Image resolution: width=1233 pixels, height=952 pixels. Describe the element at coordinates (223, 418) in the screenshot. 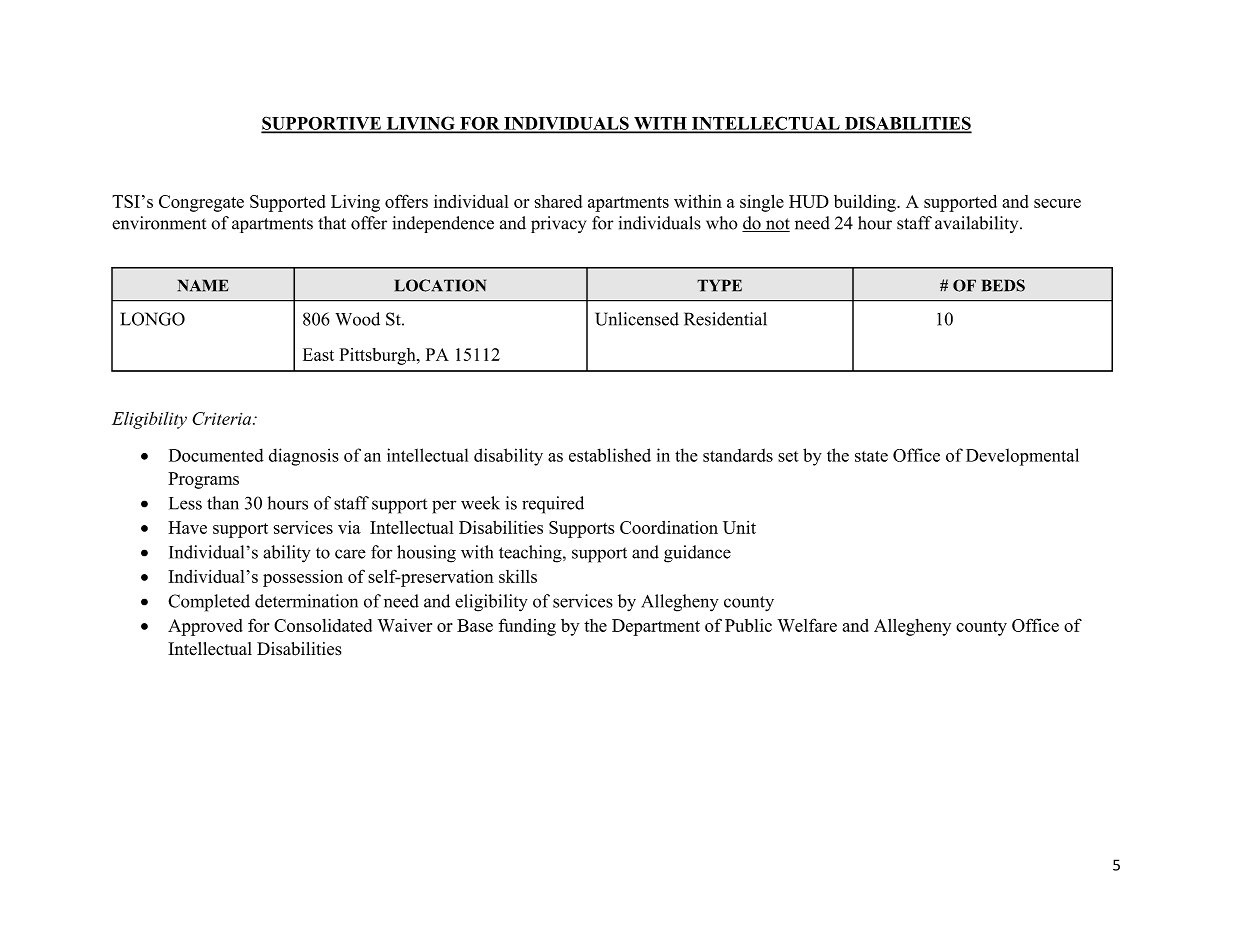

I see `Criteria` at that location.
